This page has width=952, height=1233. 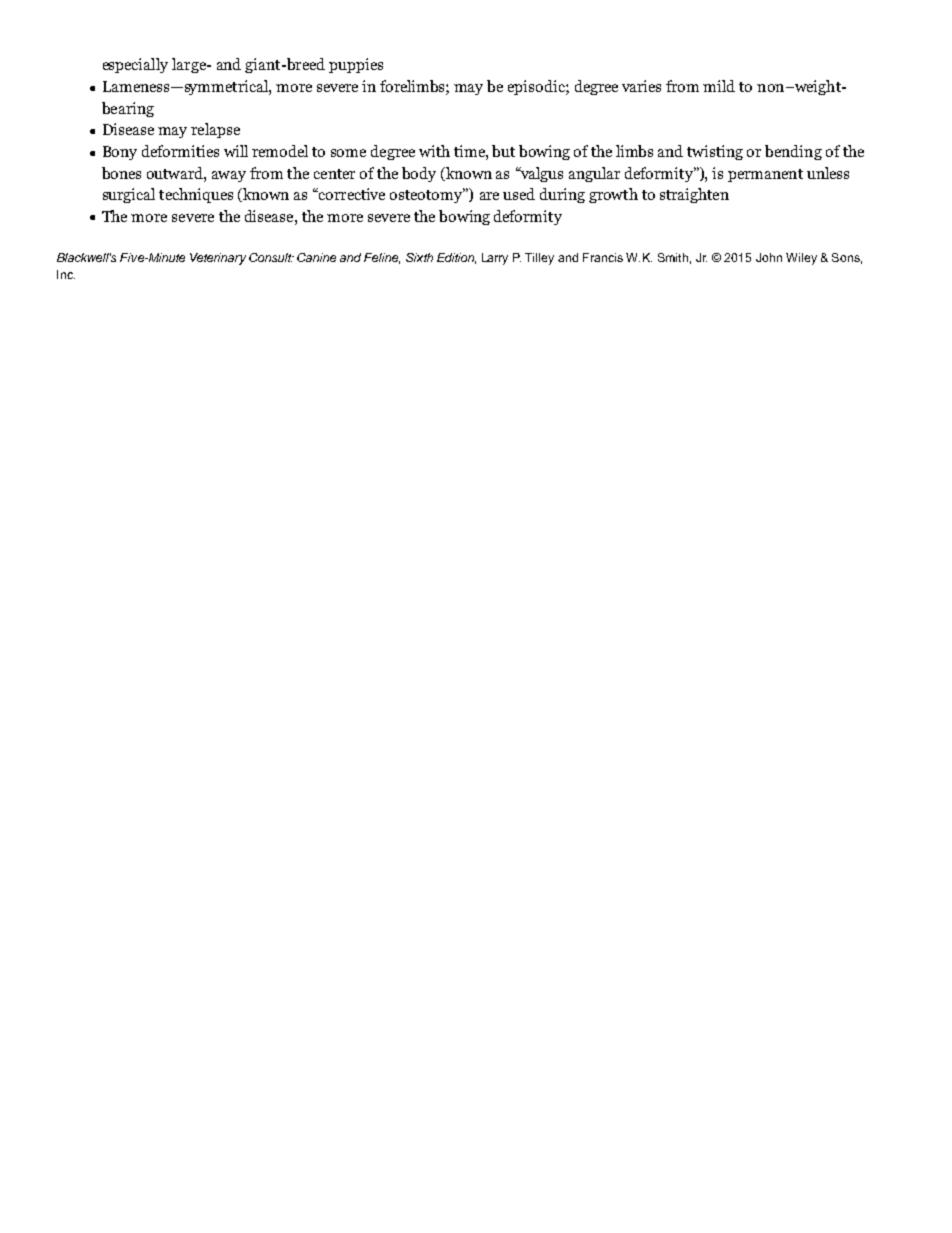 I want to click on body, so click(x=419, y=174).
